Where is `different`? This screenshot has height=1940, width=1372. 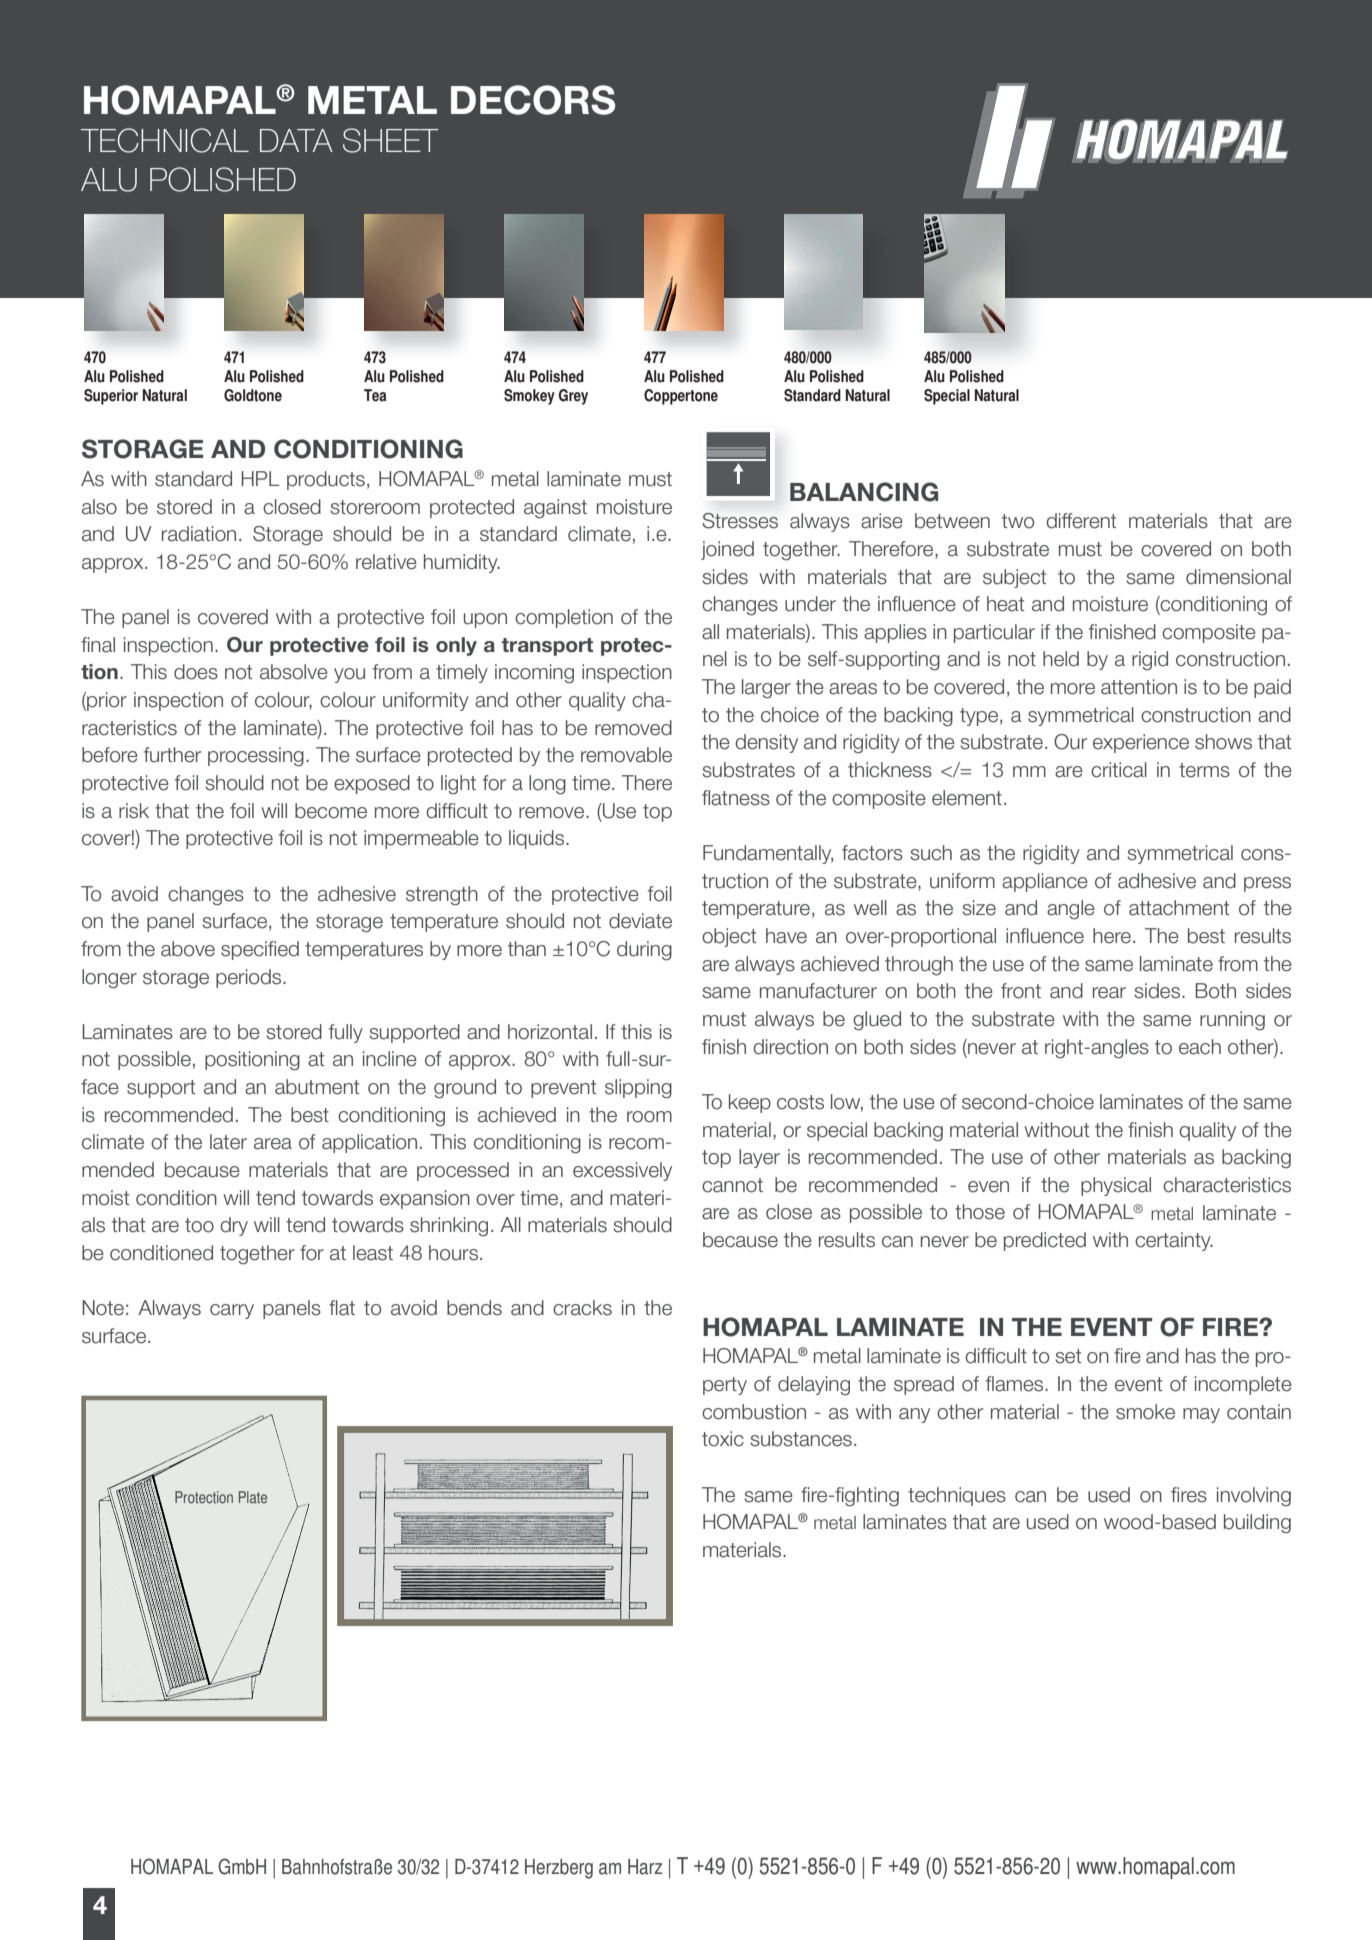 different is located at coordinates (1081, 521).
